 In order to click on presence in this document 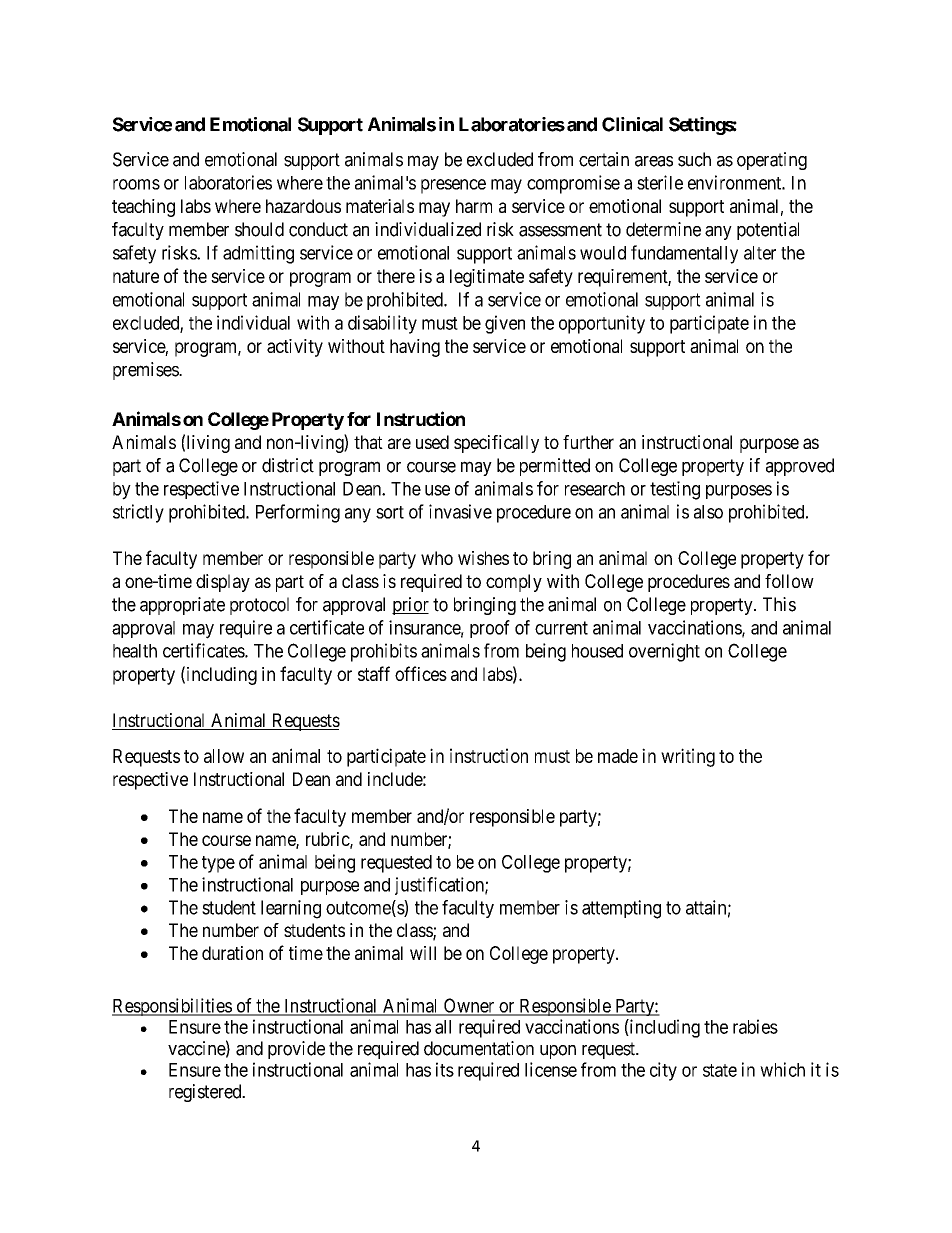, I will do `click(453, 186)`.
